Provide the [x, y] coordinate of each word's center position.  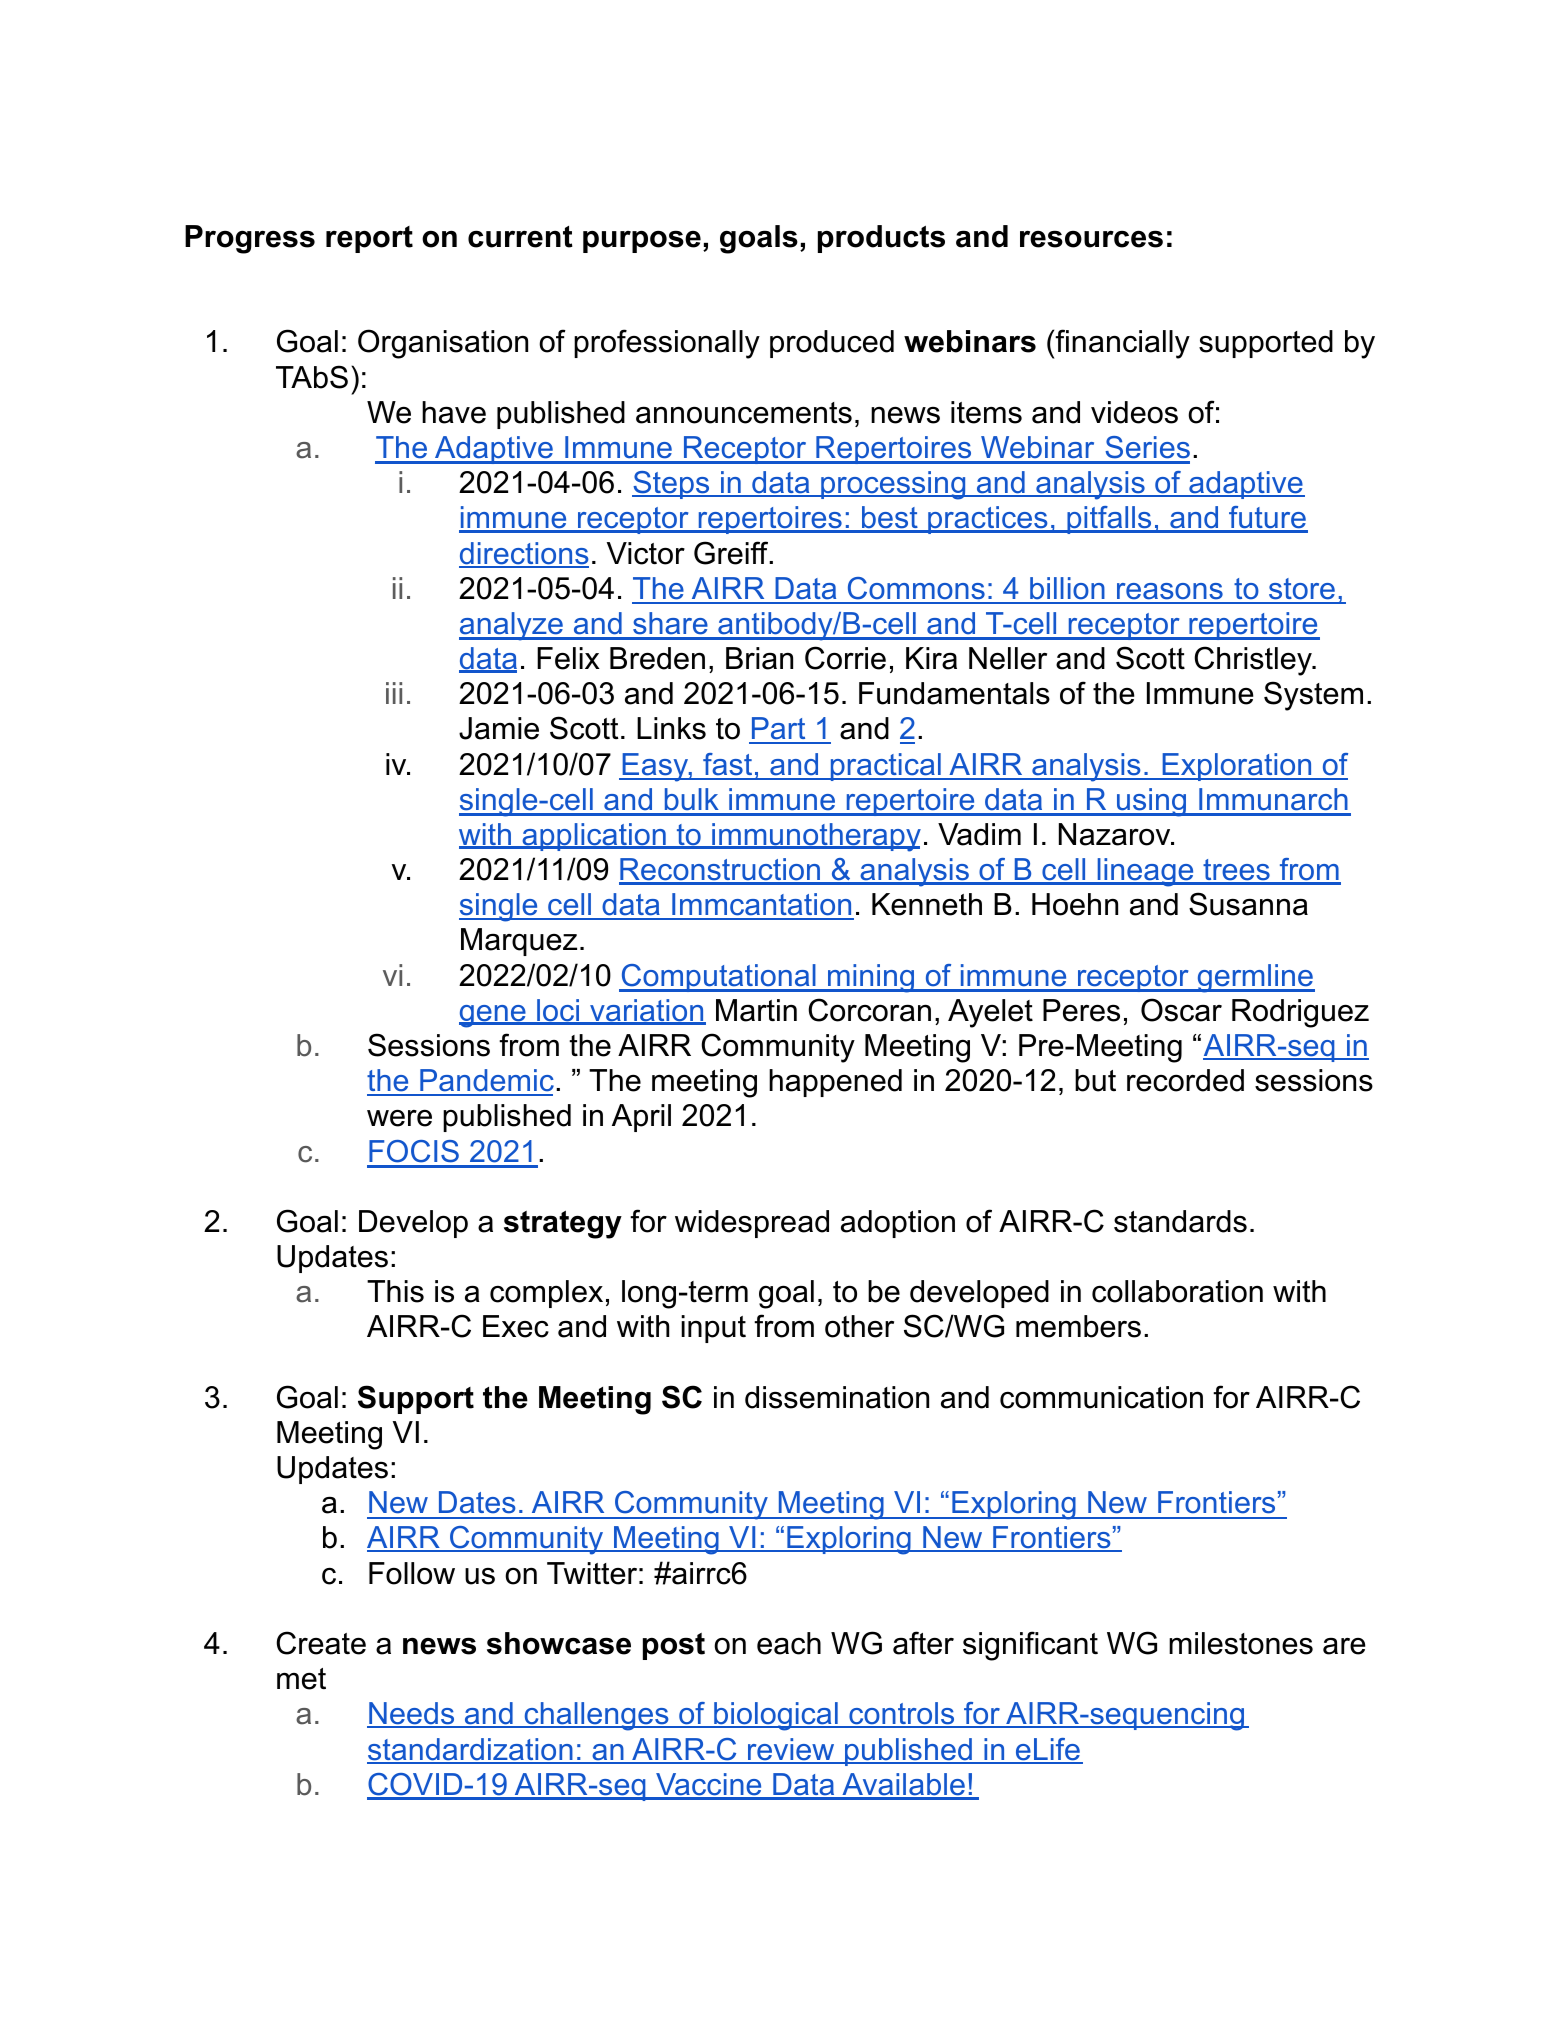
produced [832, 344]
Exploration [1237, 767]
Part [778, 730]
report [369, 239]
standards [1180, 1221]
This [395, 1291]
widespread [752, 1224]
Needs [412, 1715]
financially [1122, 344]
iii [394, 693]
